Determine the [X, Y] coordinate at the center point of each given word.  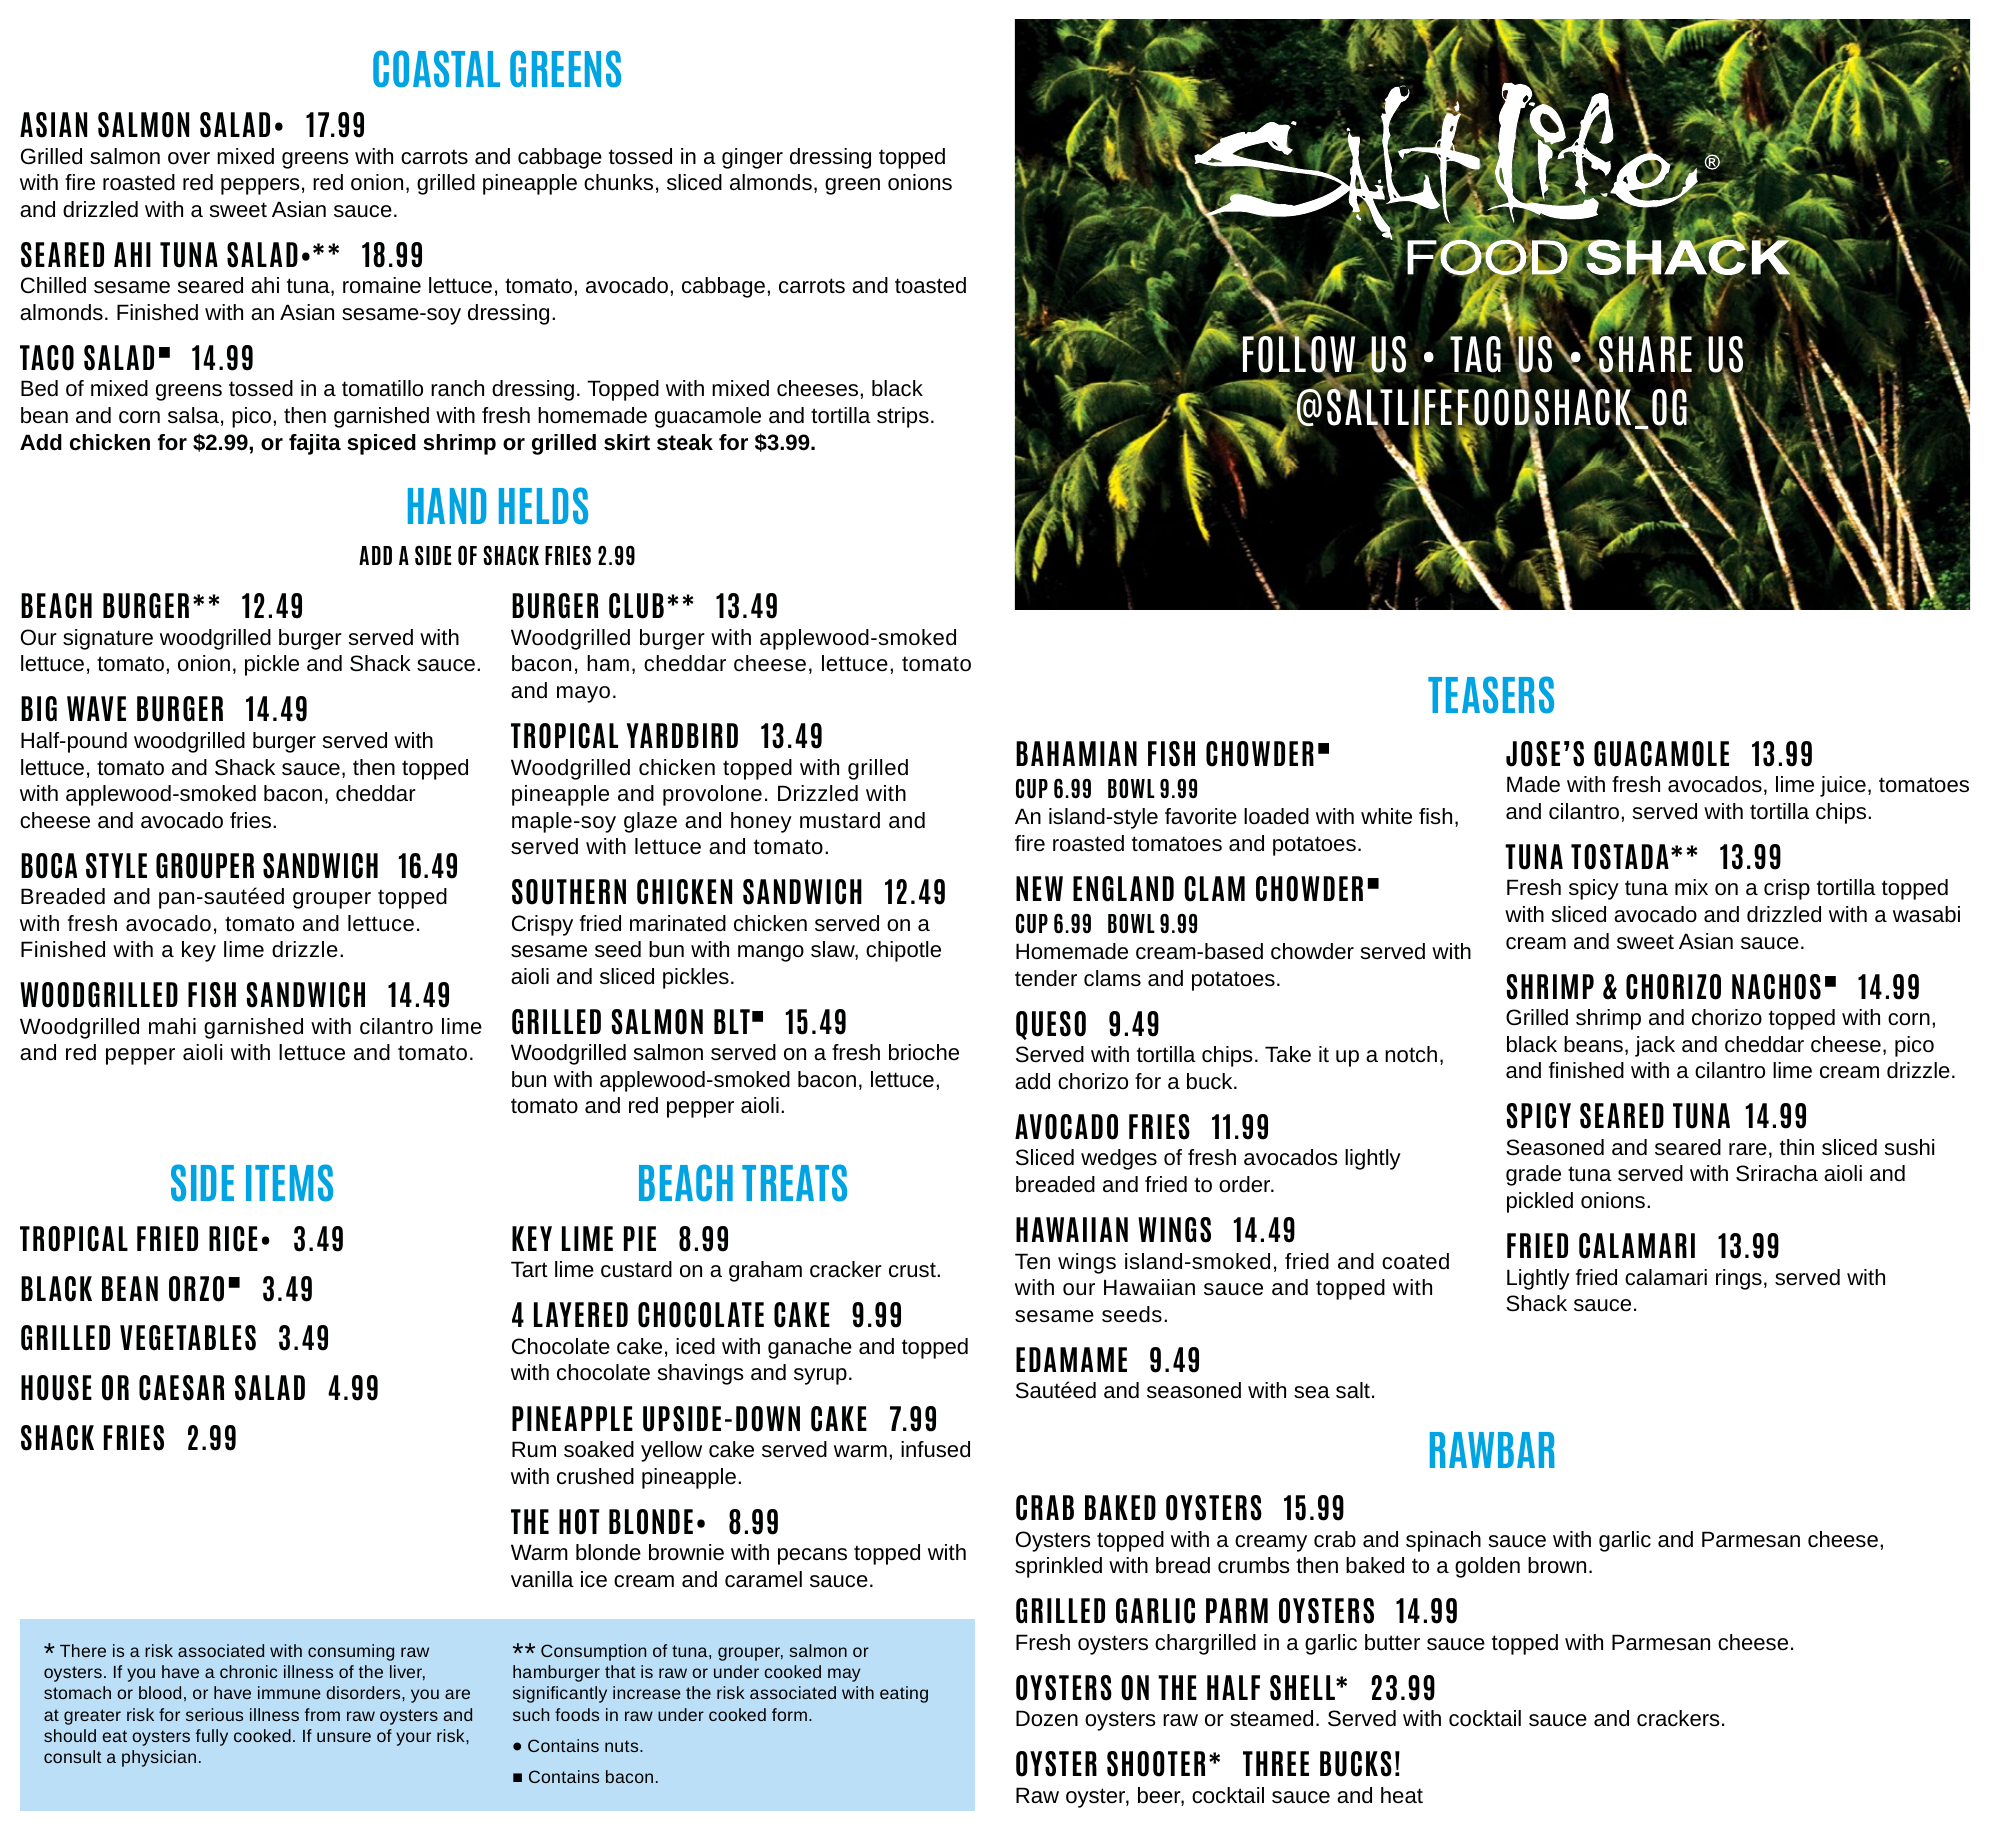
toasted [930, 285]
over [189, 158]
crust [913, 1270]
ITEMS [289, 1182]
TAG [1475, 354]
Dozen [1047, 1718]
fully [212, 1737]
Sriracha [1777, 1173]
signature [108, 639]
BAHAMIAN [1076, 753]
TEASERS [1491, 694]
